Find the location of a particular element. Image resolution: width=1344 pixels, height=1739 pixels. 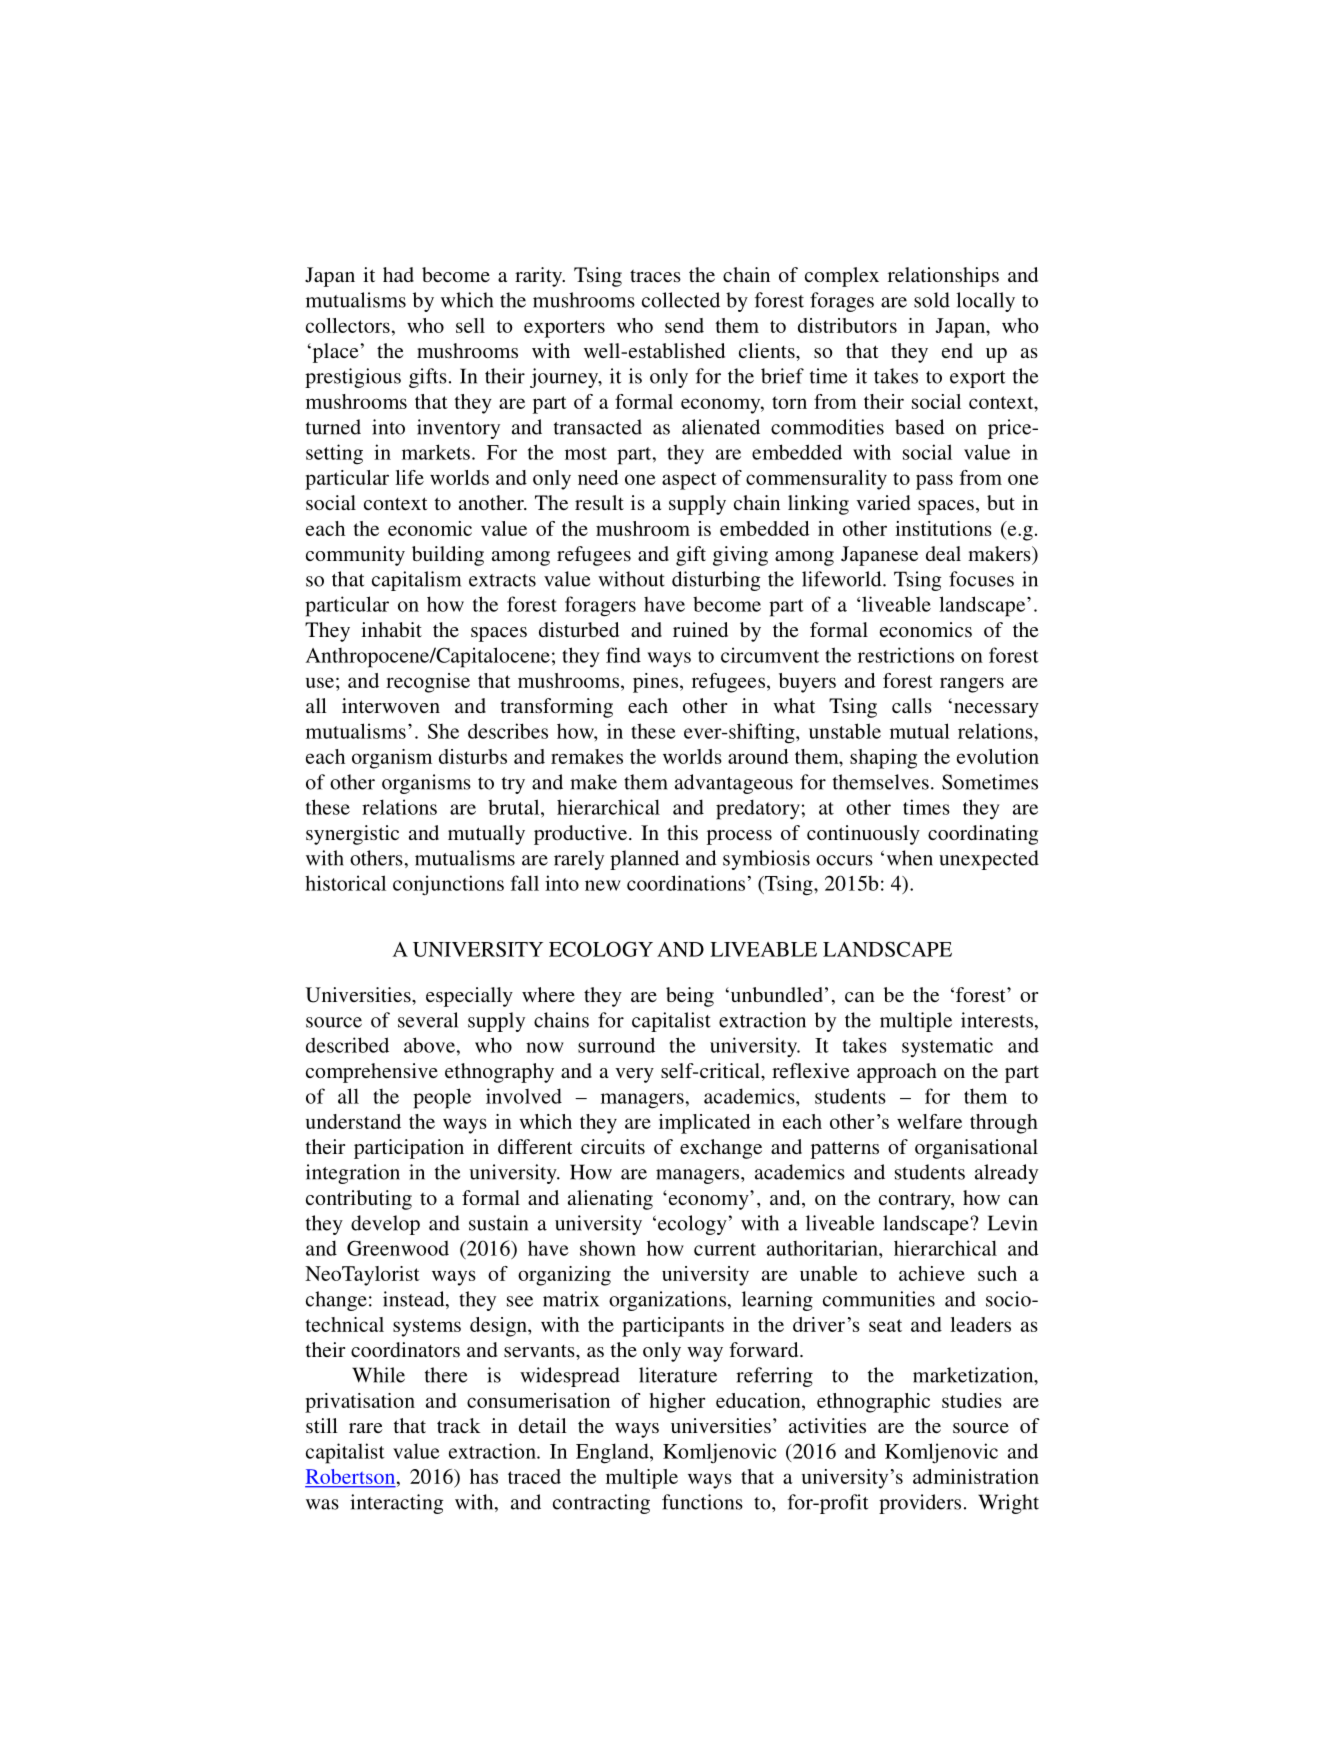

when is located at coordinates (910, 858).
